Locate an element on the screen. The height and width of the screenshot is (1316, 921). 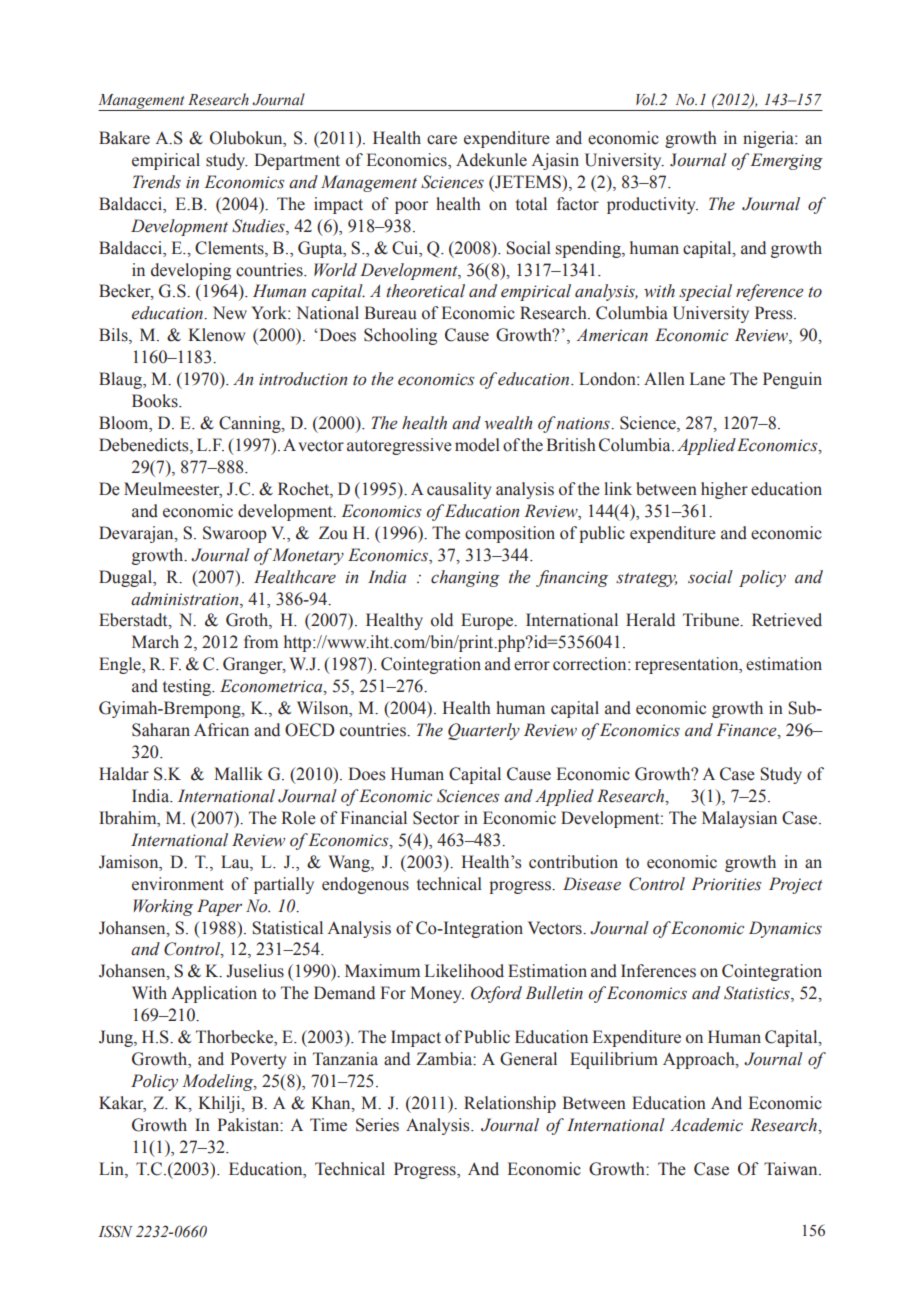
nigeria is located at coordinates (769, 139).
